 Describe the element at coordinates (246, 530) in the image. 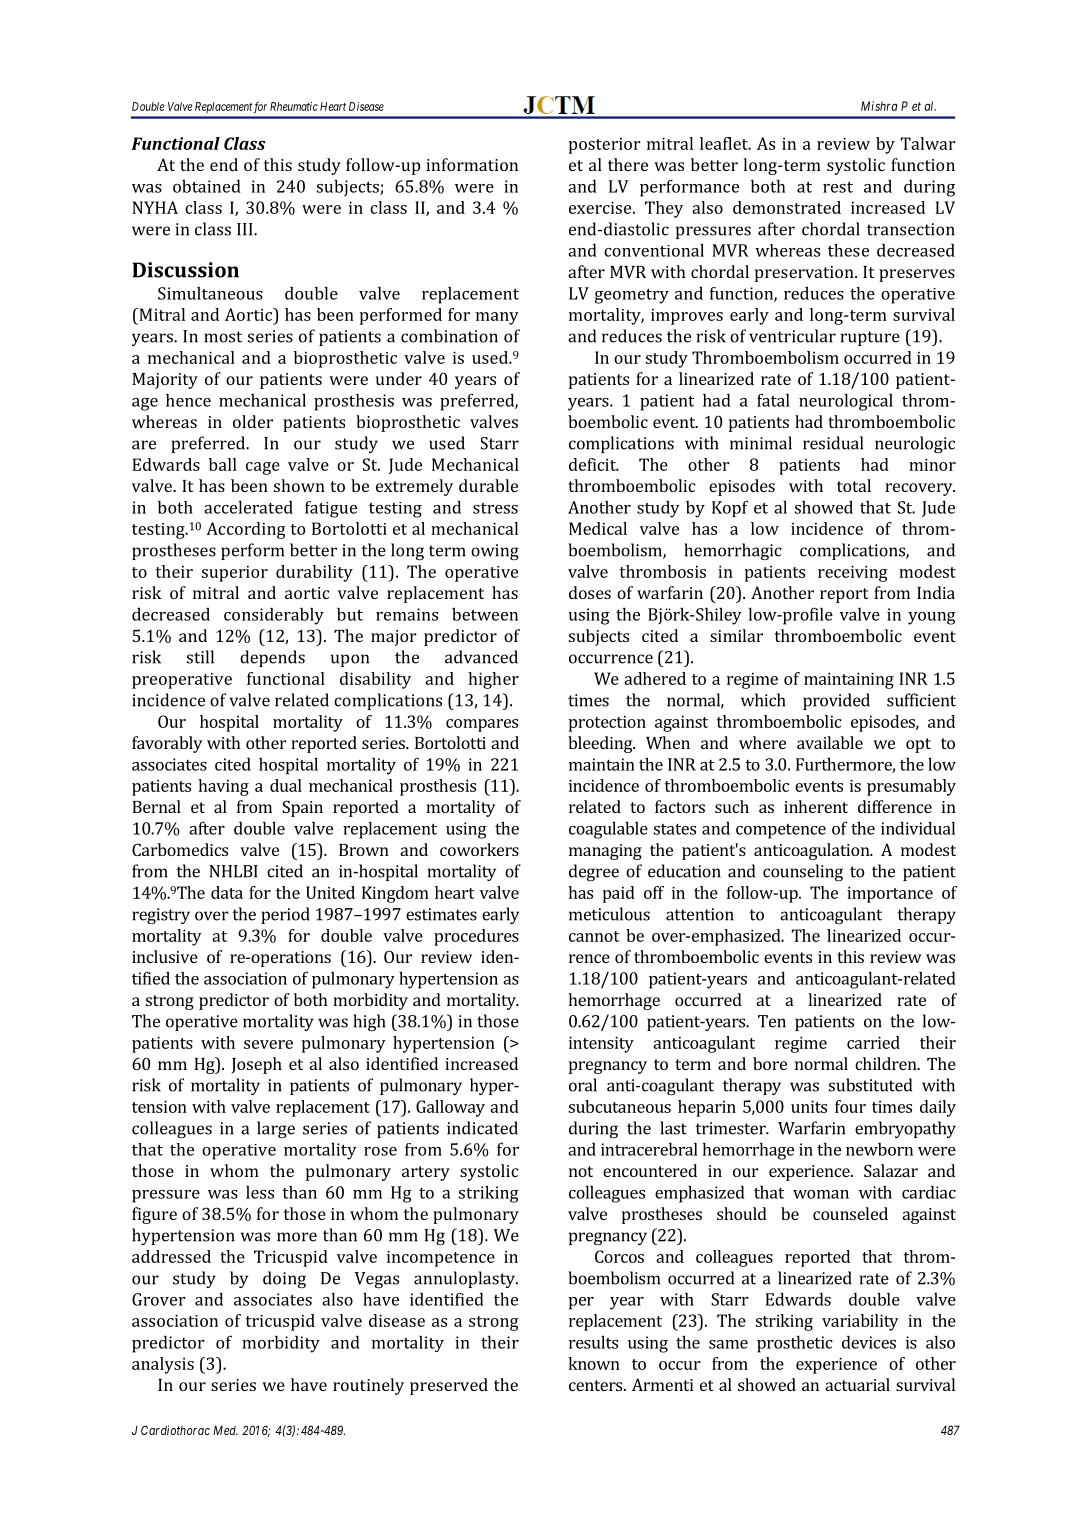

I see `According` at that location.
